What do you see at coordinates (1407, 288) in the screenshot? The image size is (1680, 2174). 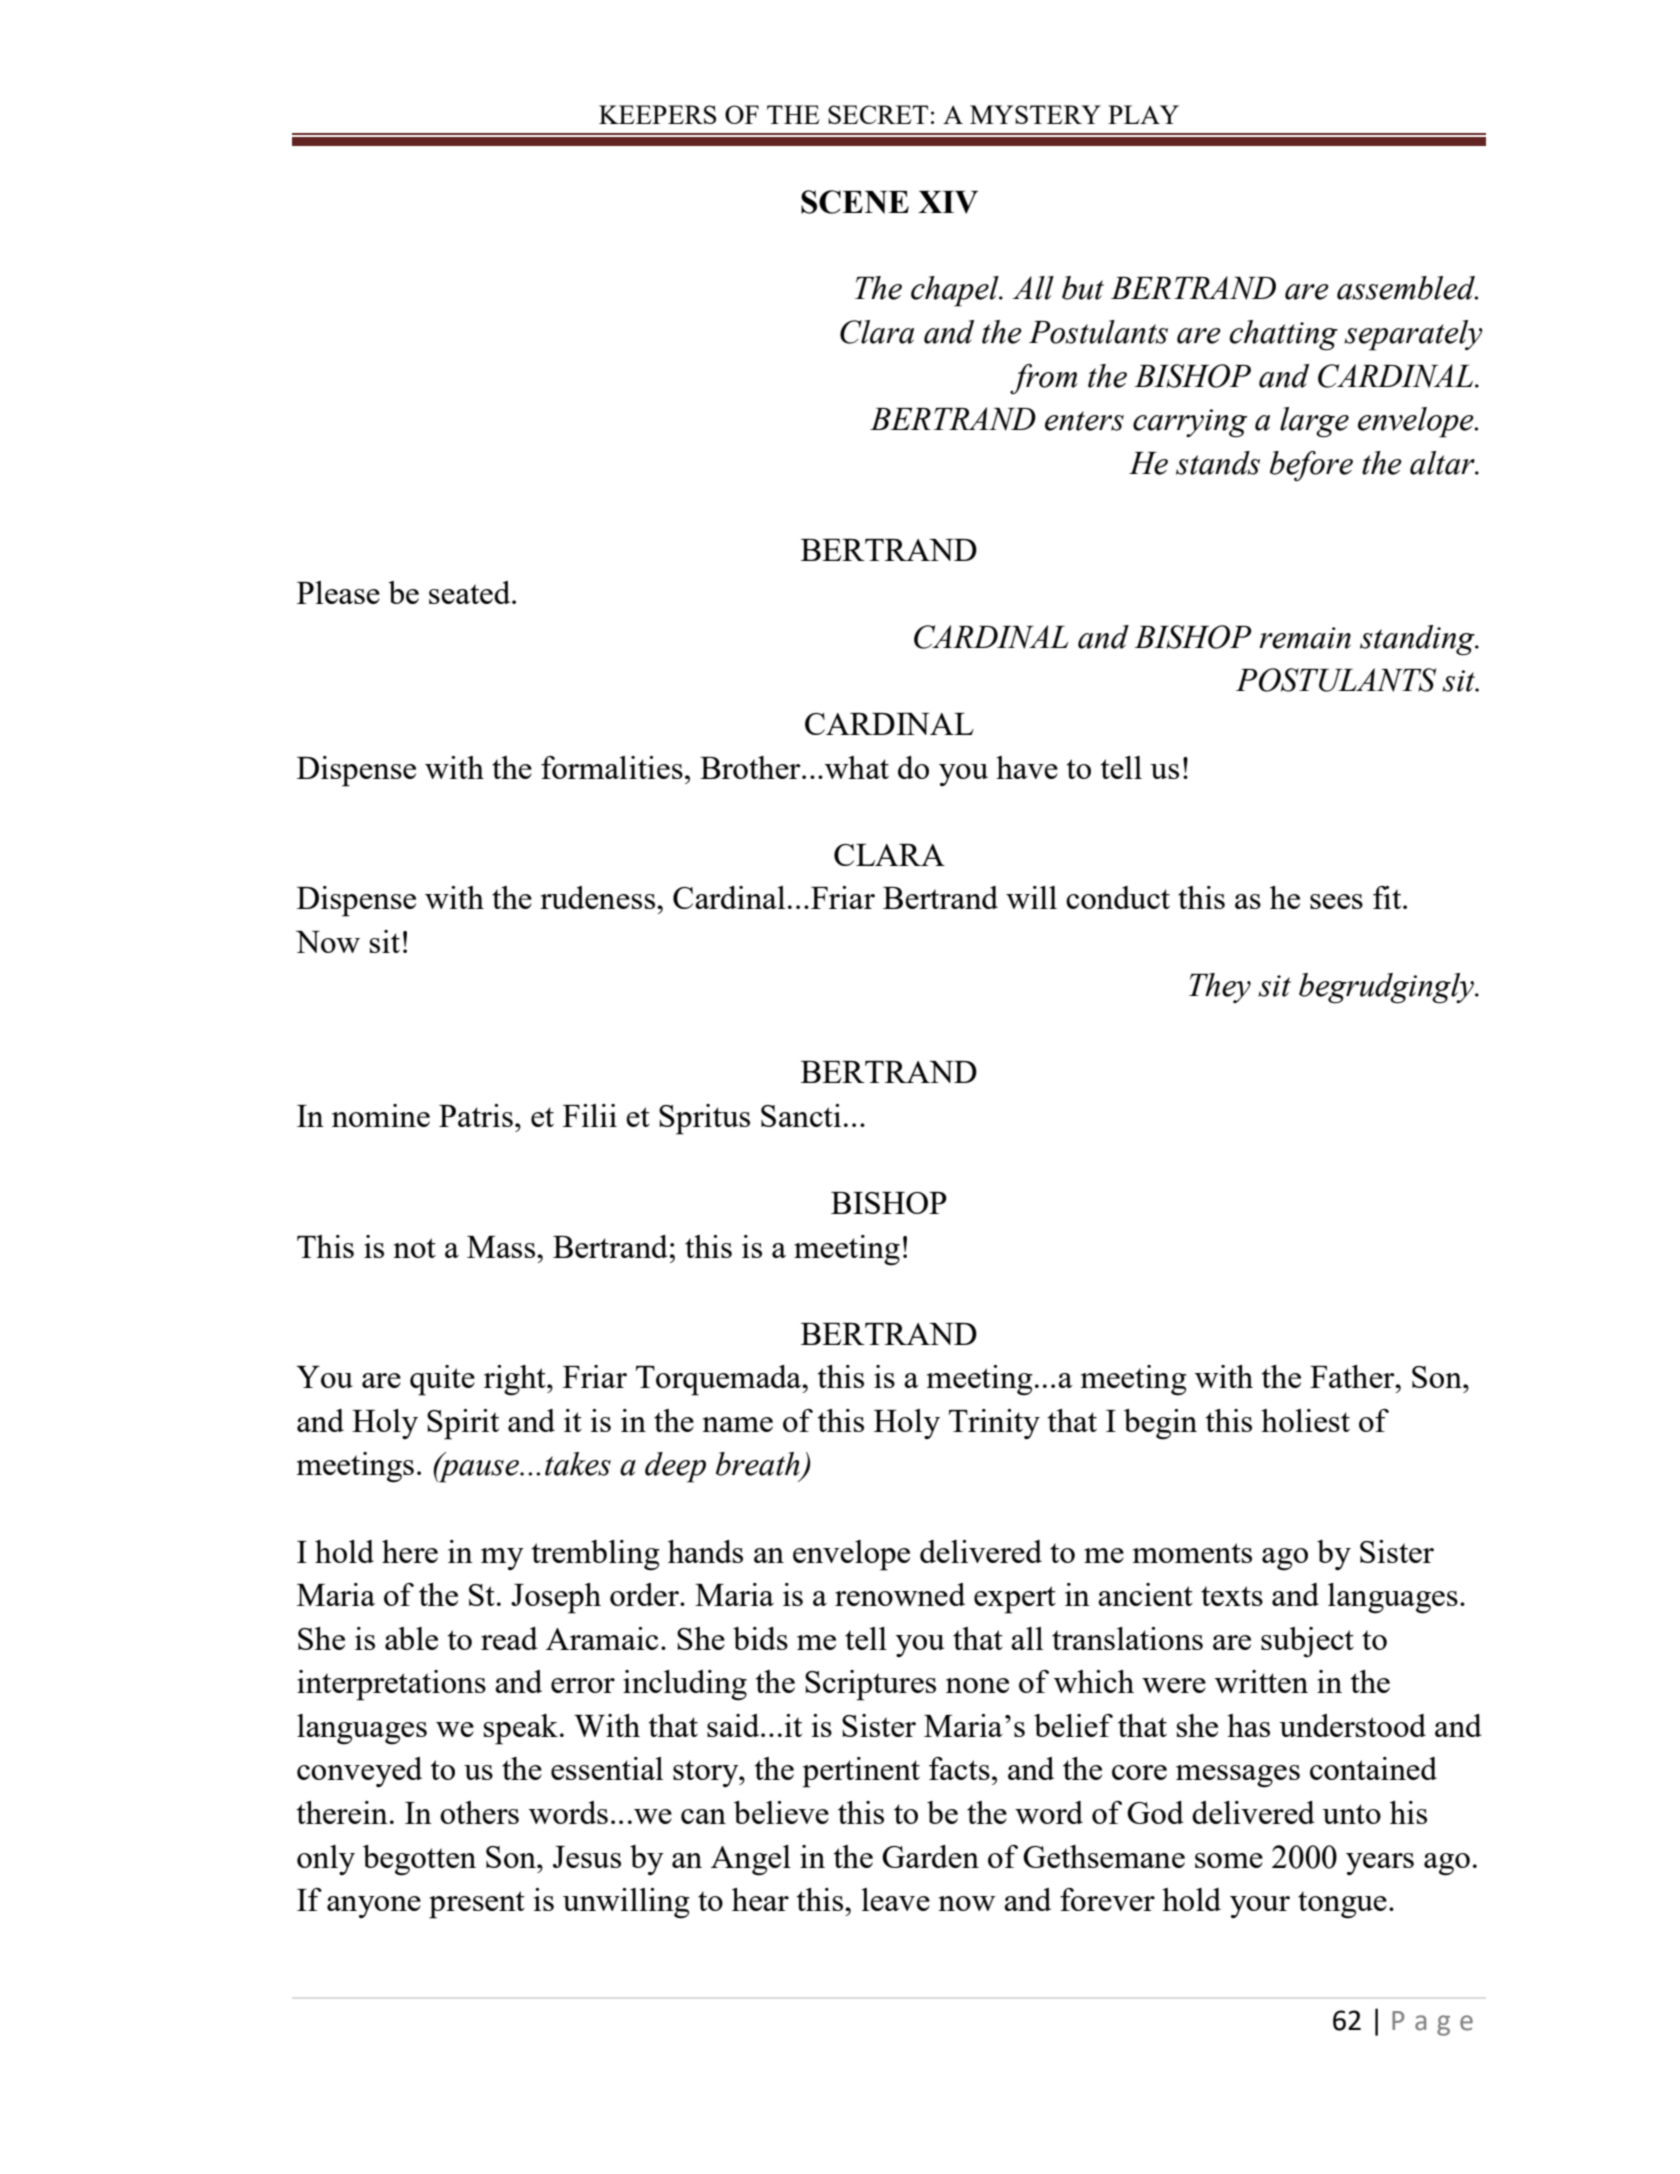 I see `assembled` at bounding box center [1407, 288].
